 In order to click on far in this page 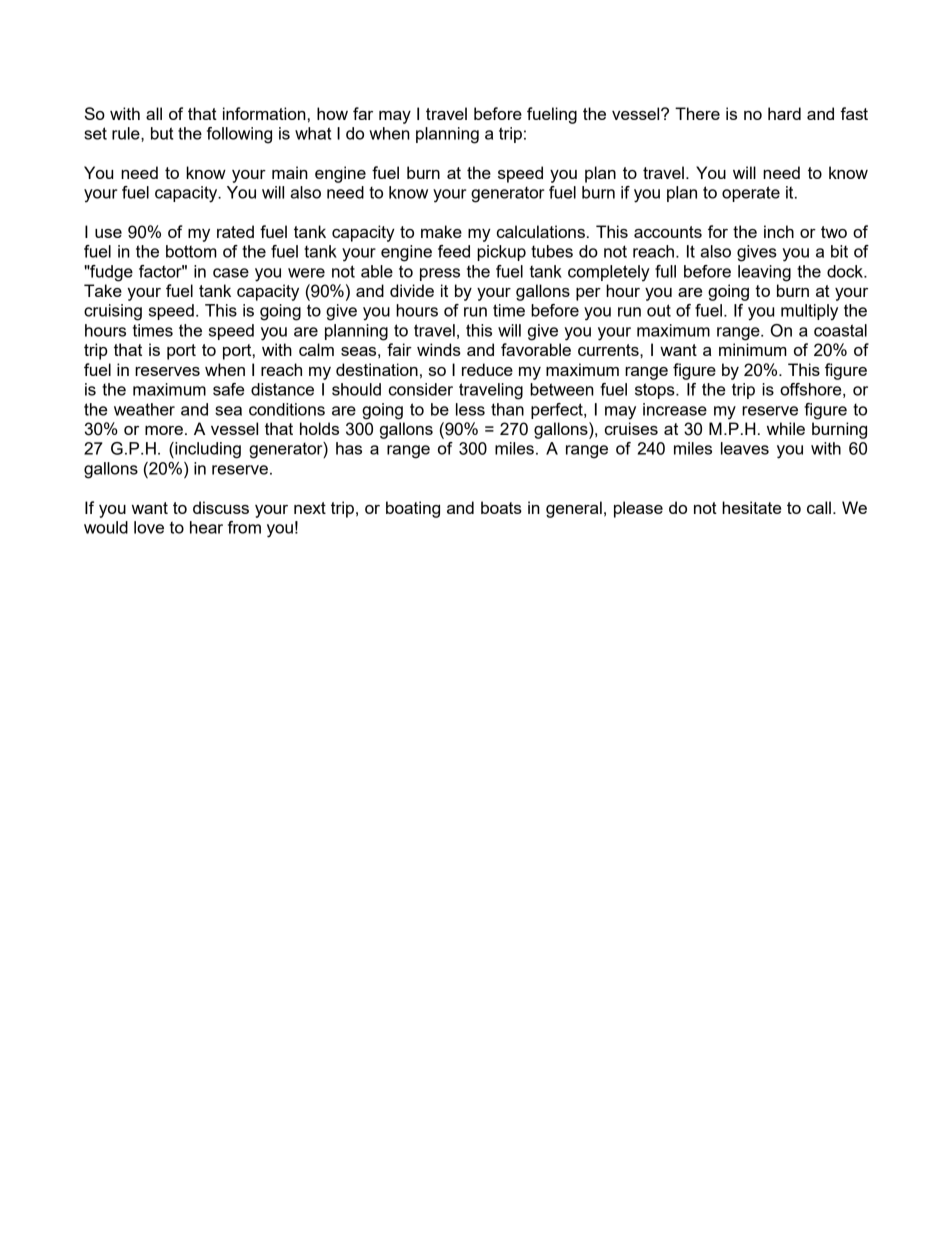, I will do `click(363, 113)`.
